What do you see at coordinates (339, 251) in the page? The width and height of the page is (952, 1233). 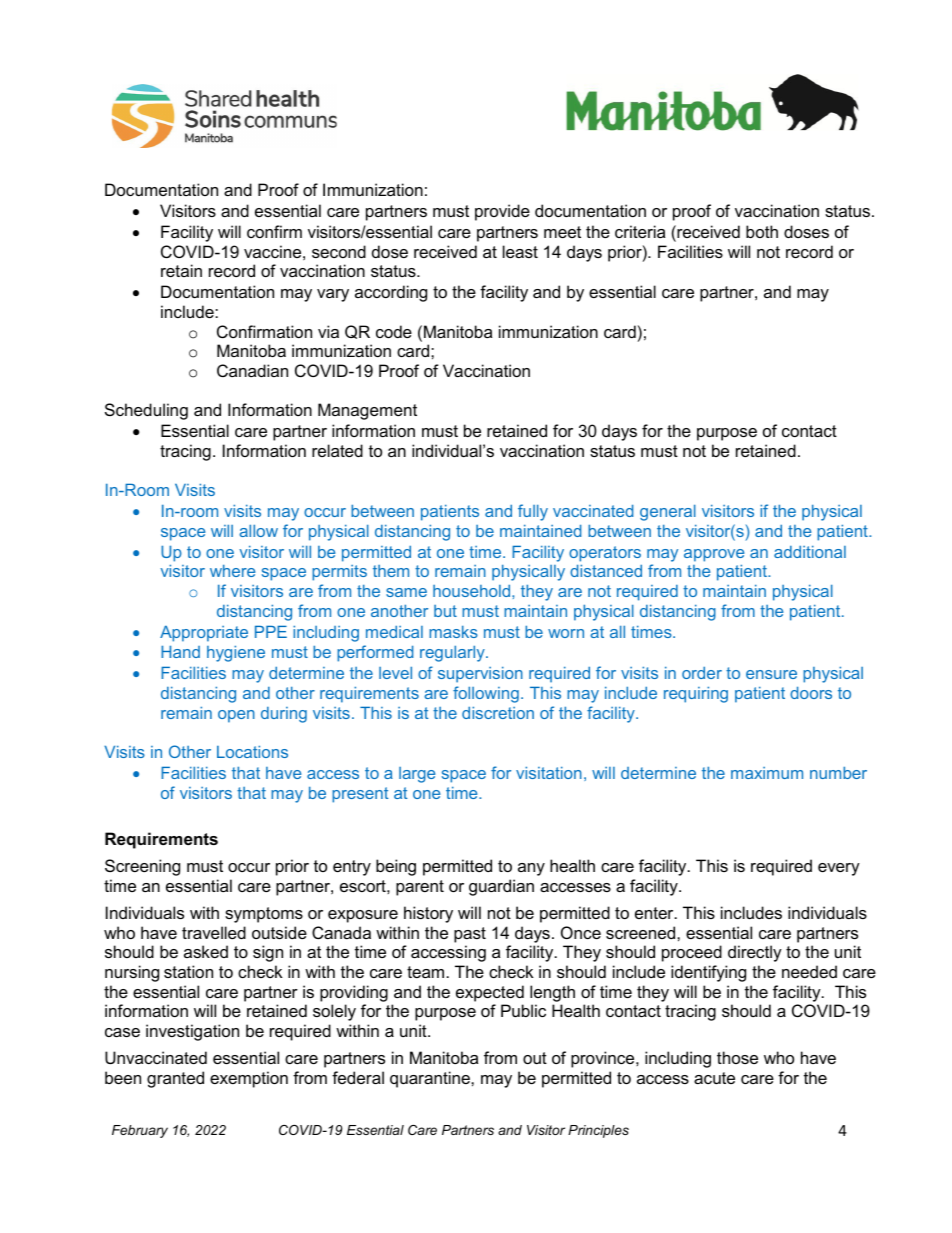 I see `second` at bounding box center [339, 251].
